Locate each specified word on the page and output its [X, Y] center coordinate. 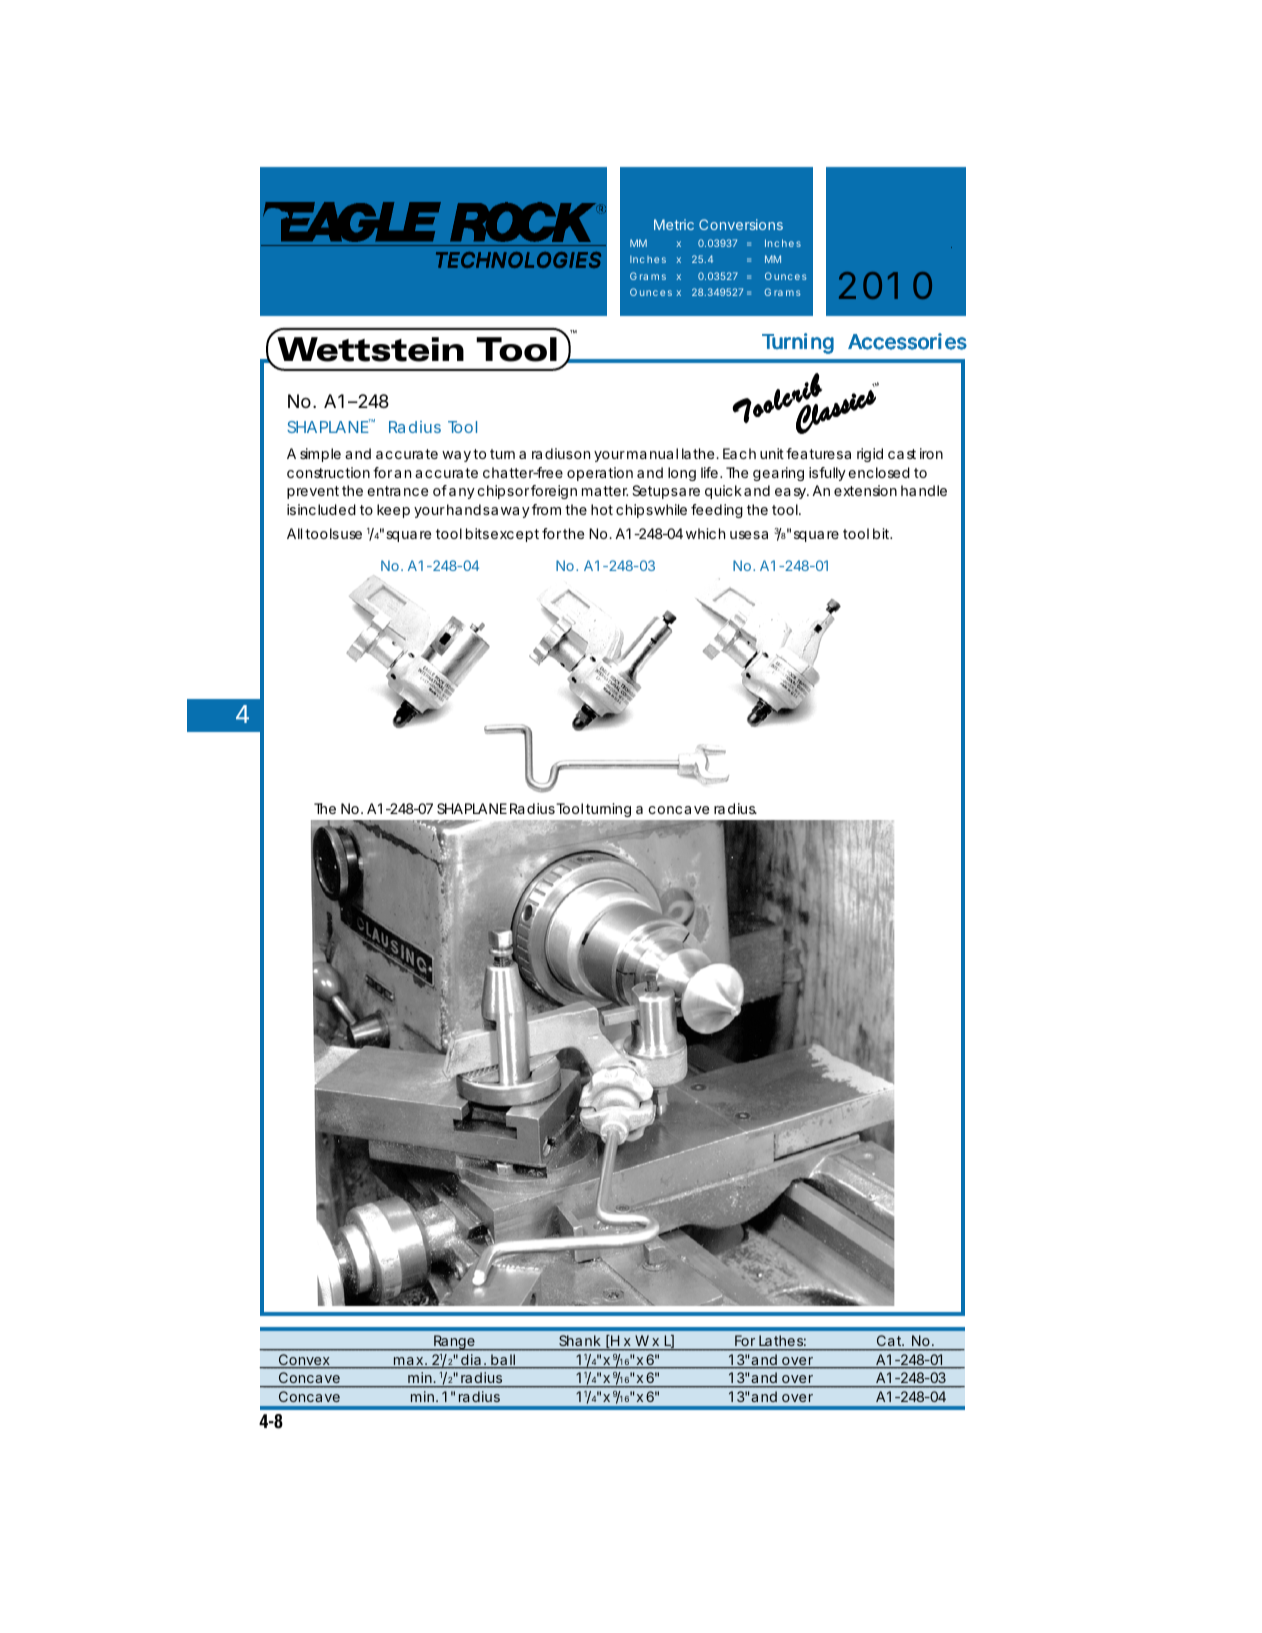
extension [865, 490]
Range [454, 1343]
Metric [674, 224]
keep [393, 511]
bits [477, 533]
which [705, 533]
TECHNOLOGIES [518, 260]
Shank [580, 1340]
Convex [304, 1361]
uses [745, 535]
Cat [890, 1340]
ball [503, 1361]
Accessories [907, 341]
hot [602, 509]
